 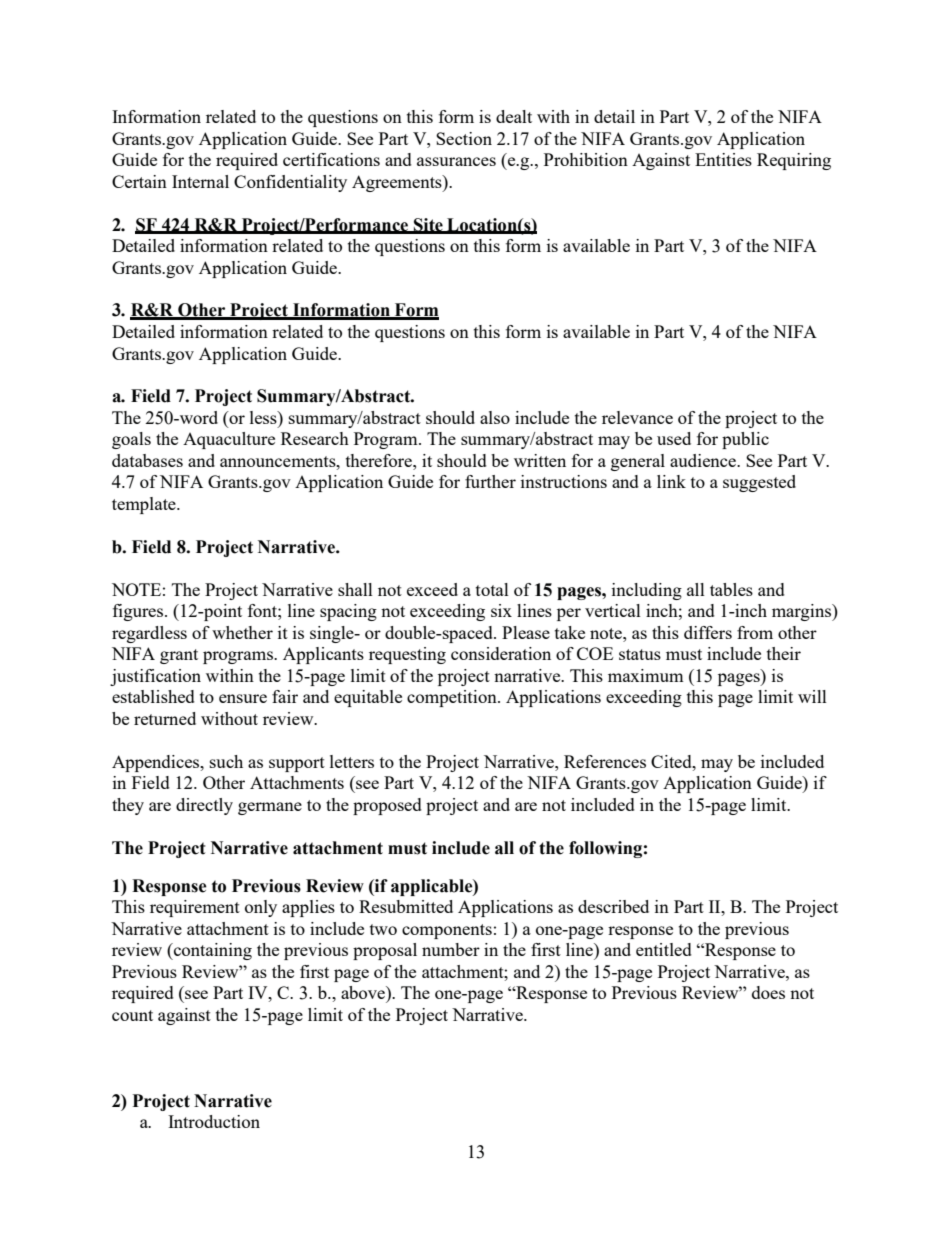 What do you see at coordinates (242, 632) in the screenshot?
I see `whether` at bounding box center [242, 632].
